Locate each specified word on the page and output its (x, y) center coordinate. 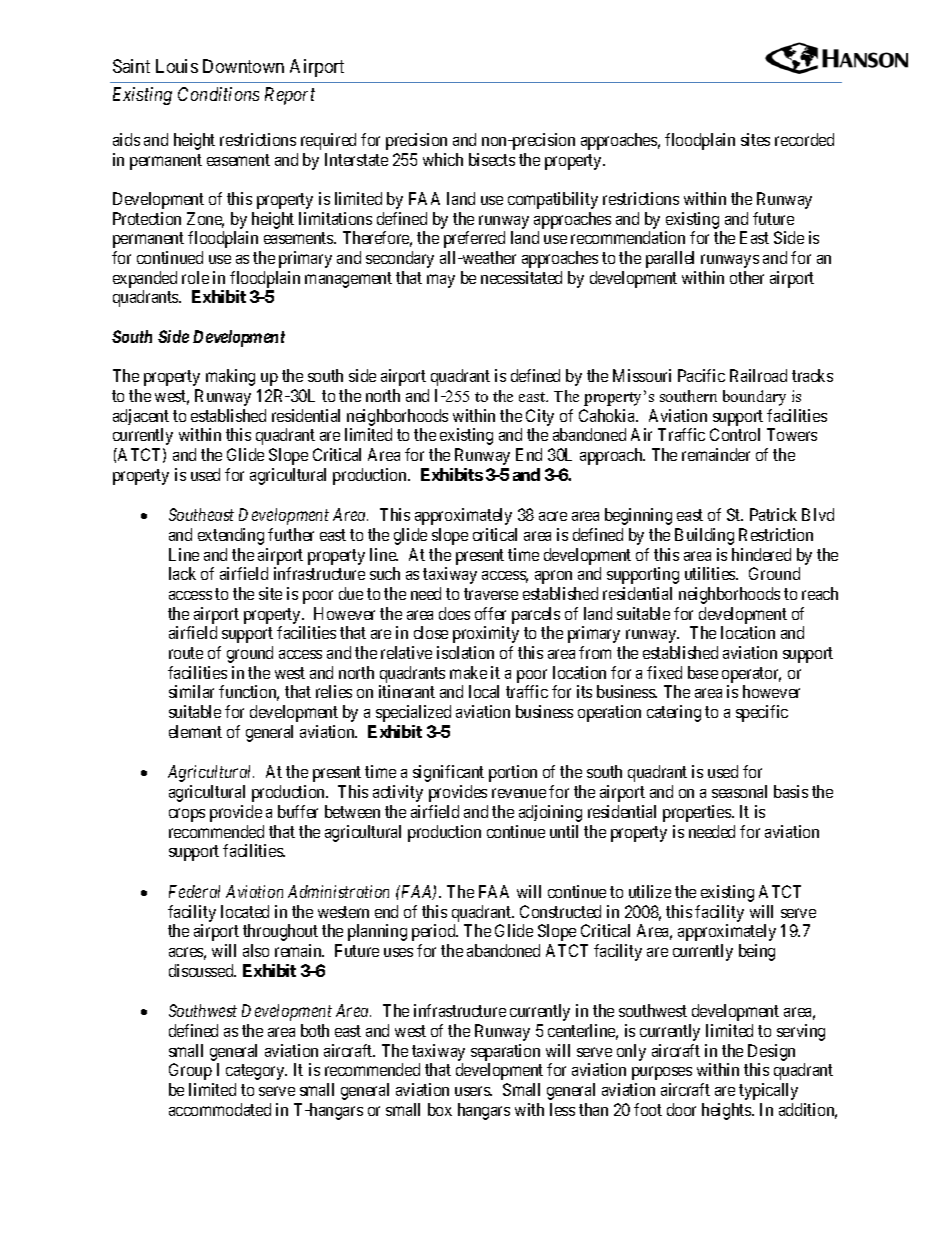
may (441, 281)
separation (505, 1052)
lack (182, 573)
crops (187, 815)
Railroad (758, 375)
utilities (711, 573)
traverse (491, 594)
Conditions (218, 94)
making (230, 377)
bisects (492, 159)
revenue (519, 793)
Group (190, 1071)
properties (698, 813)
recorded (804, 139)
